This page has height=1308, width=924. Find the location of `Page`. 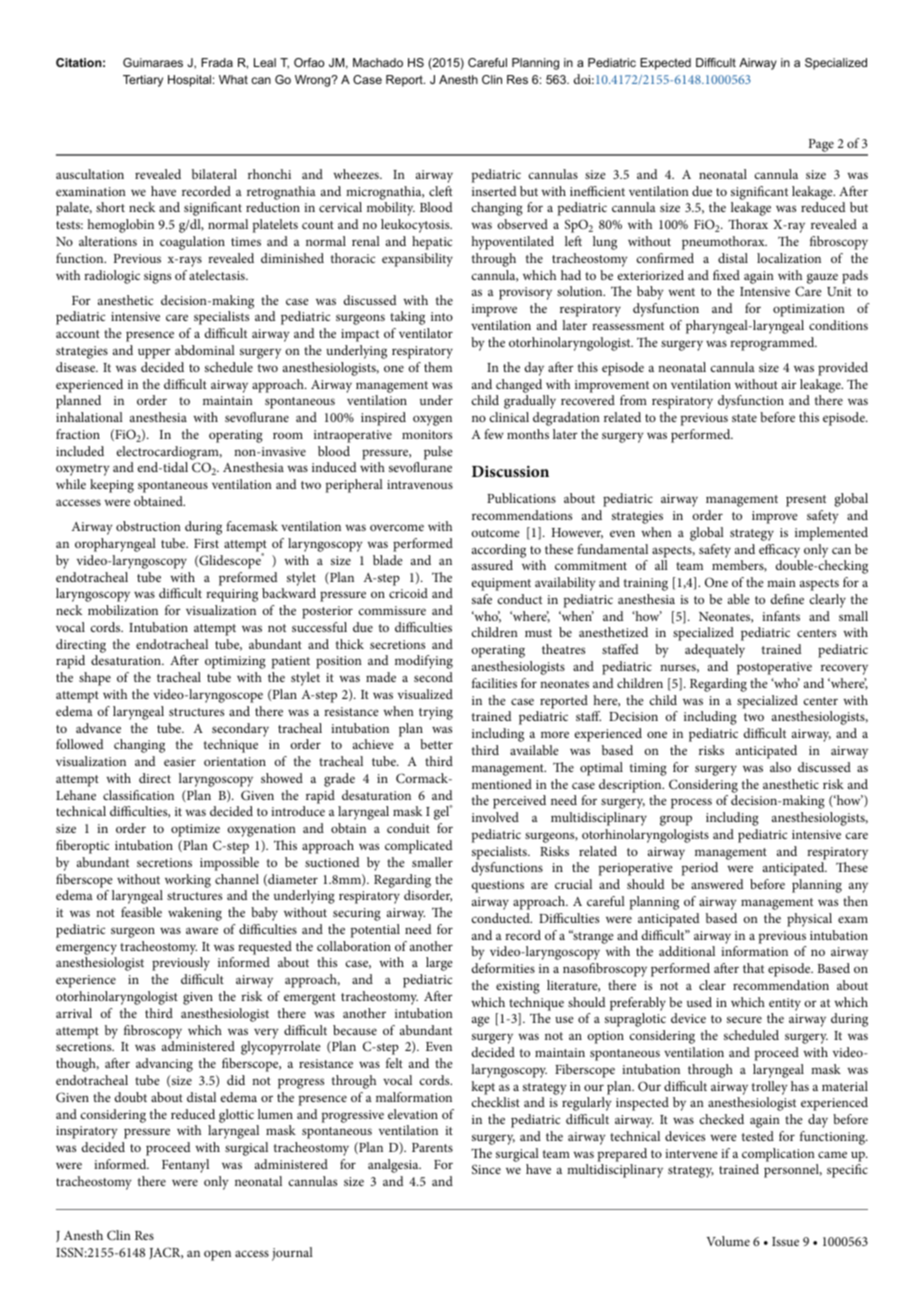

Page is located at coordinates (821, 147).
